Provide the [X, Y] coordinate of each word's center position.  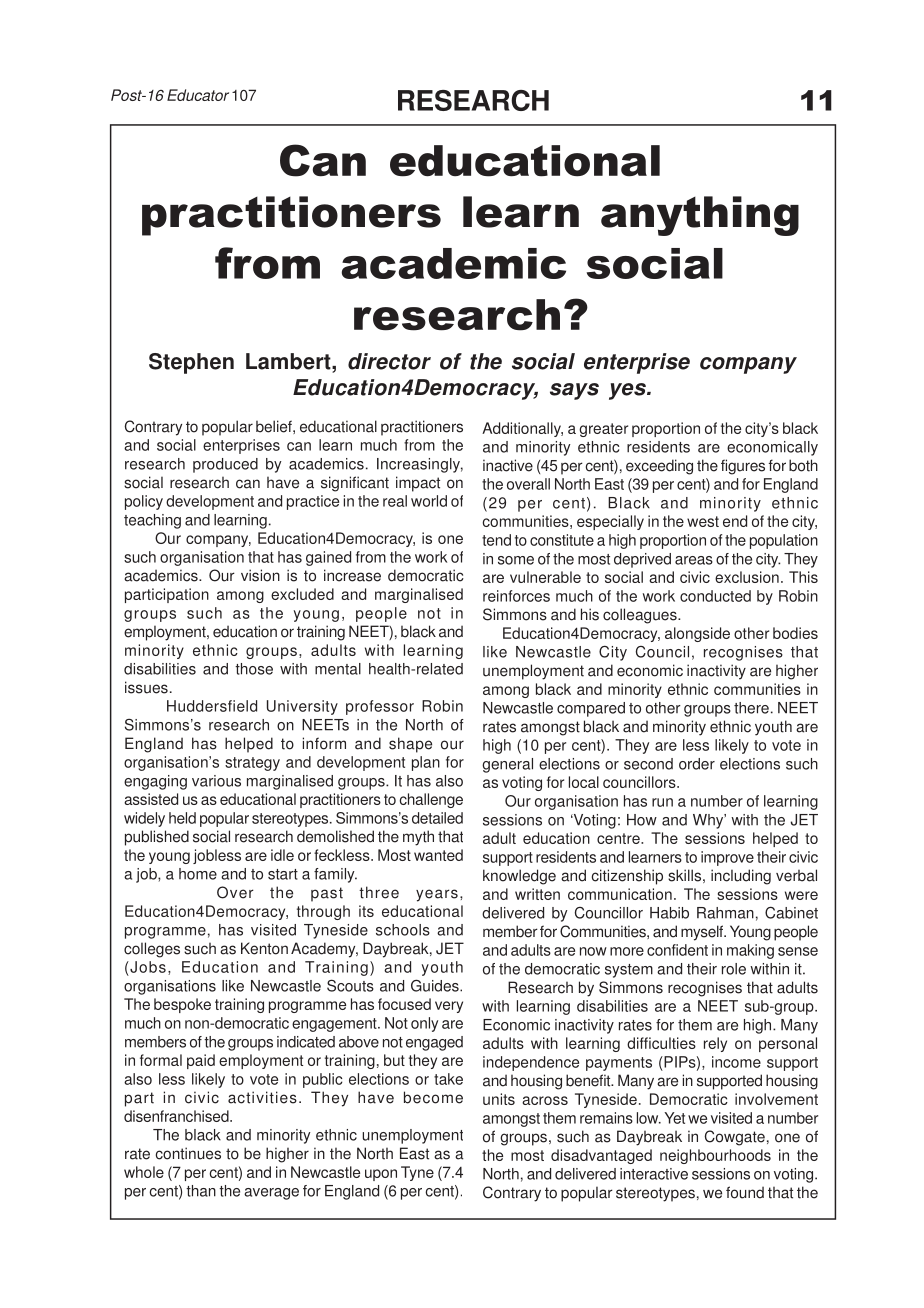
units [499, 1099]
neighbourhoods [715, 1156]
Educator [198, 95]
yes [628, 391]
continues [188, 1153]
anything [700, 216]
